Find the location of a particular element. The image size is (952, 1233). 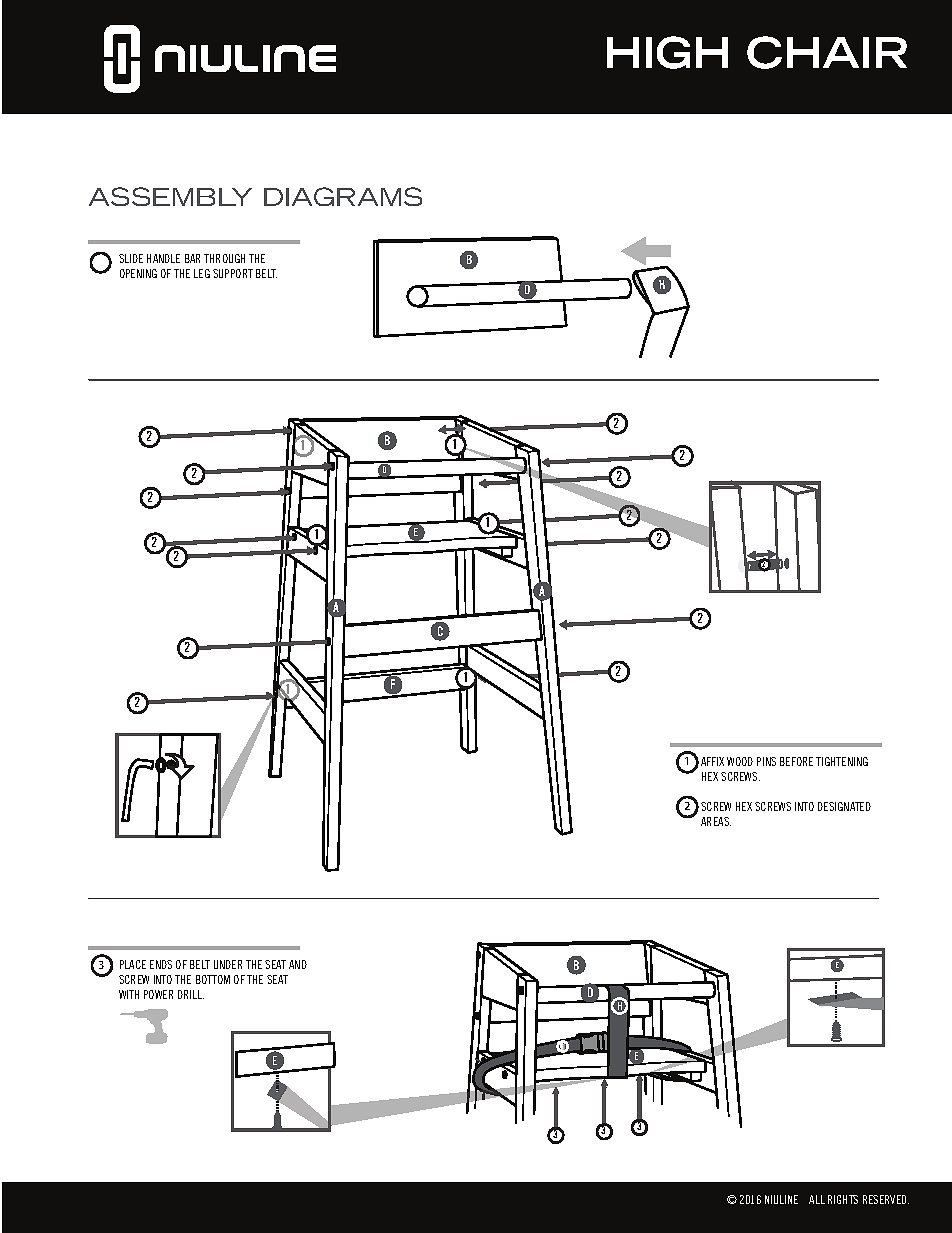

ALL is located at coordinates (817, 1199).
